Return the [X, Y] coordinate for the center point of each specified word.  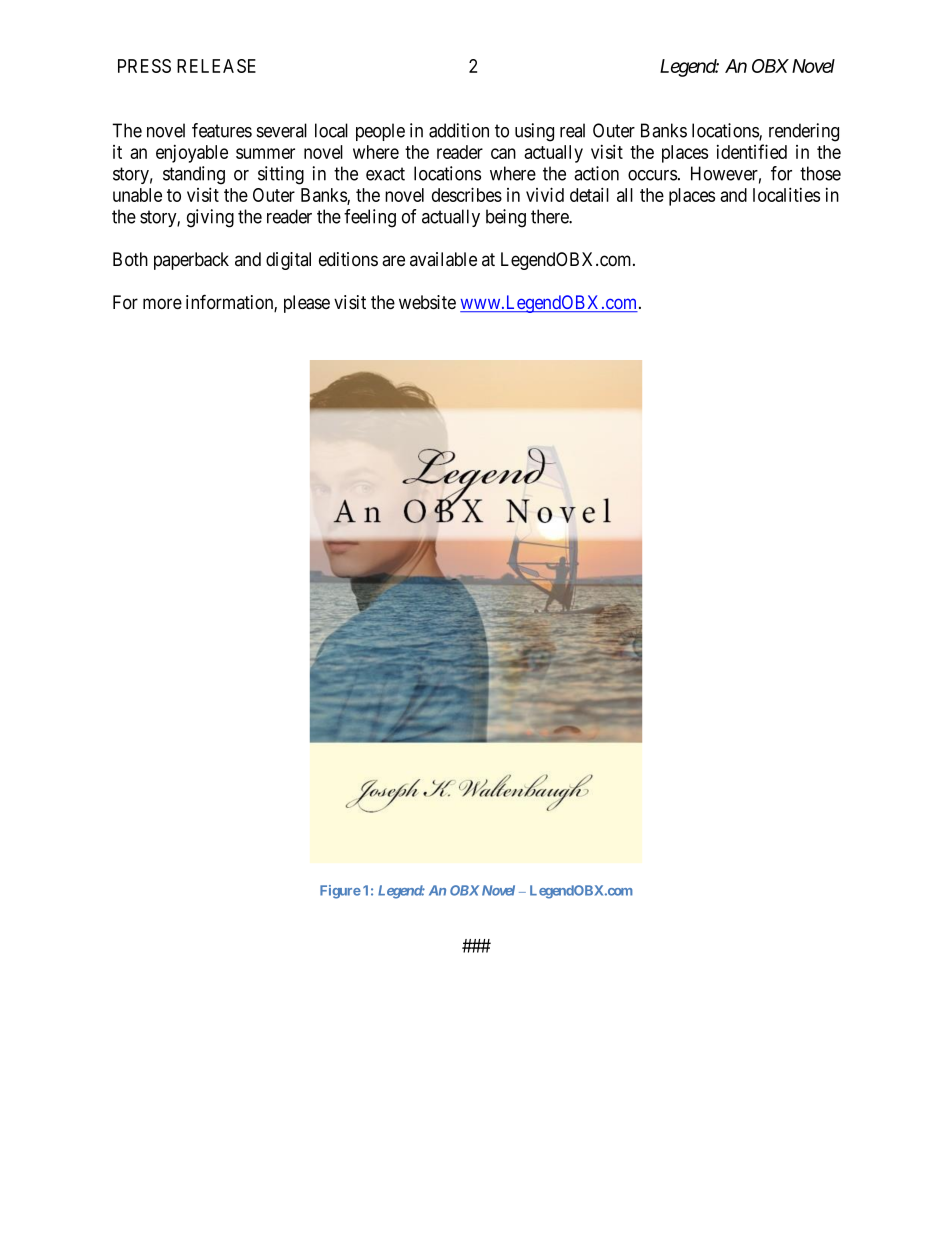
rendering [804, 132]
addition [459, 130]
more [162, 304]
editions [348, 259]
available [443, 259]
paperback [191, 261]
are [393, 261]
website [427, 302]
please [307, 304]
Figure [340, 892]
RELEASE [216, 66]
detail [589, 194]
